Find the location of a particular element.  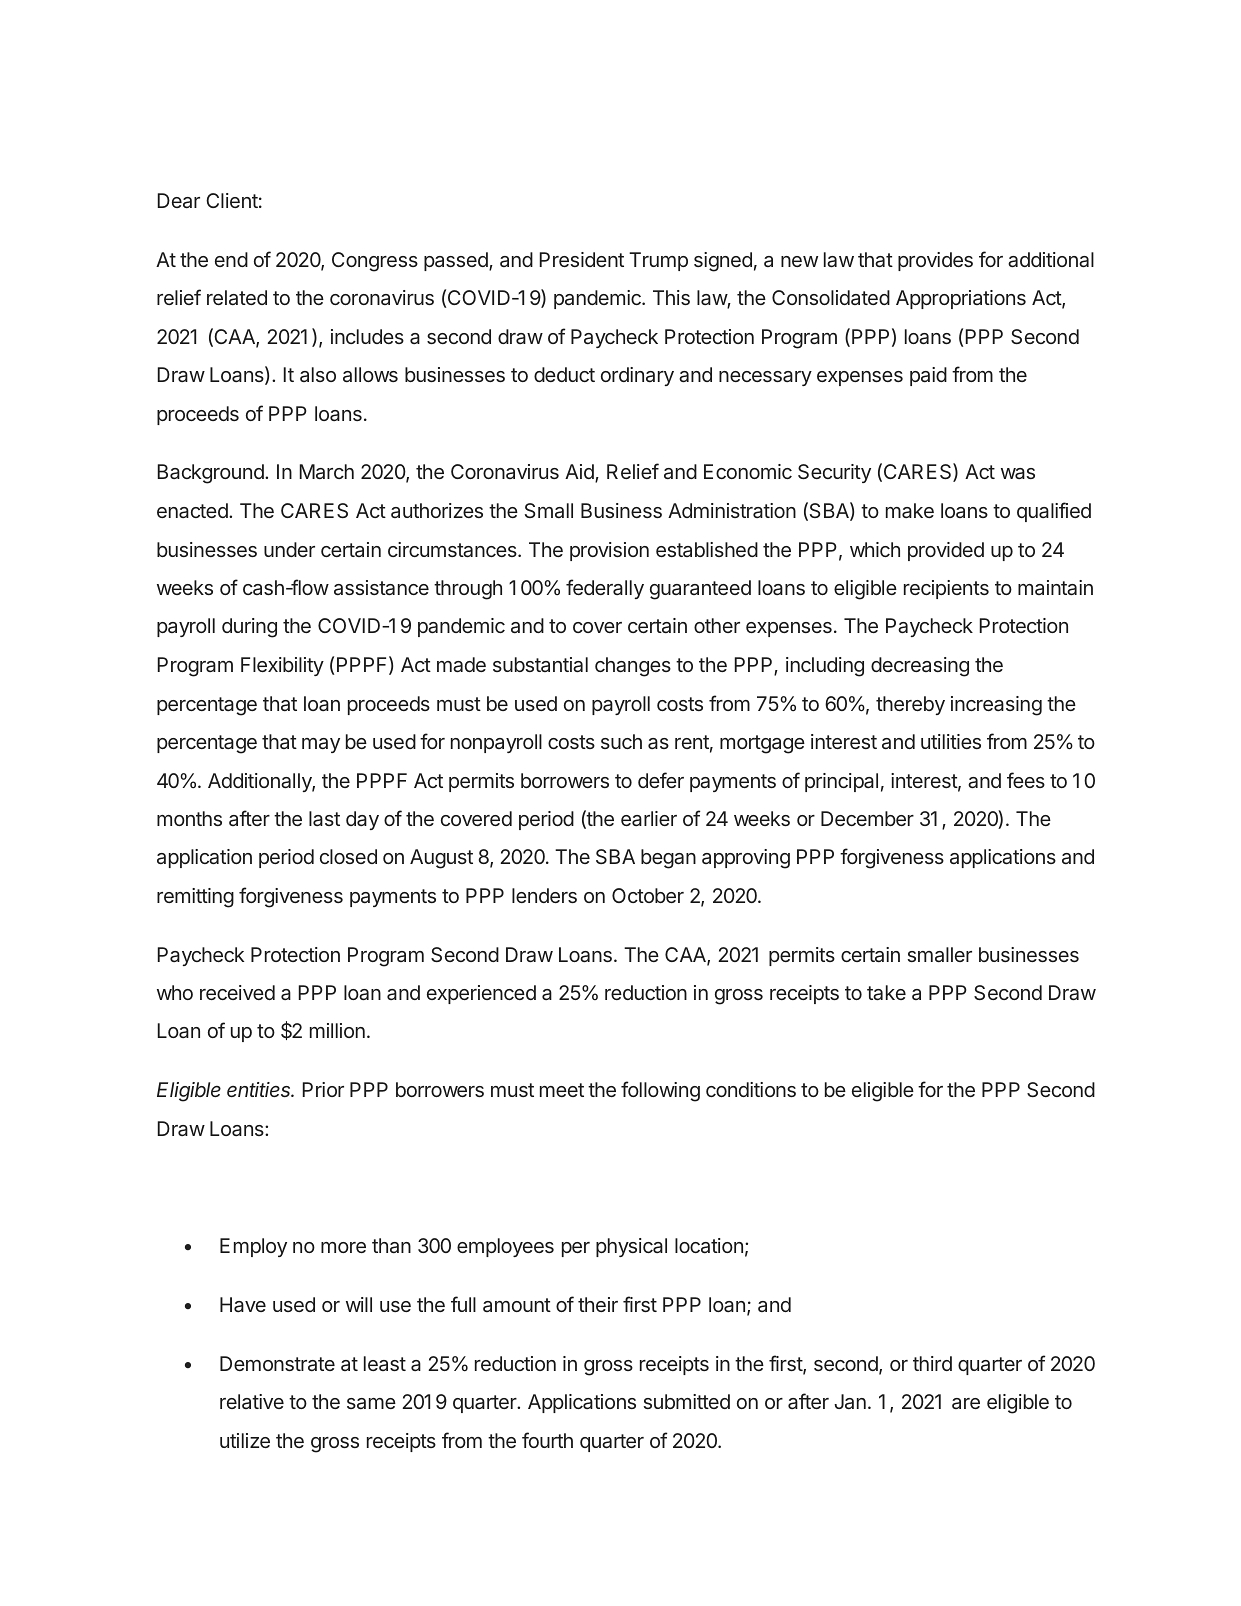

relative is located at coordinates (252, 1401).
